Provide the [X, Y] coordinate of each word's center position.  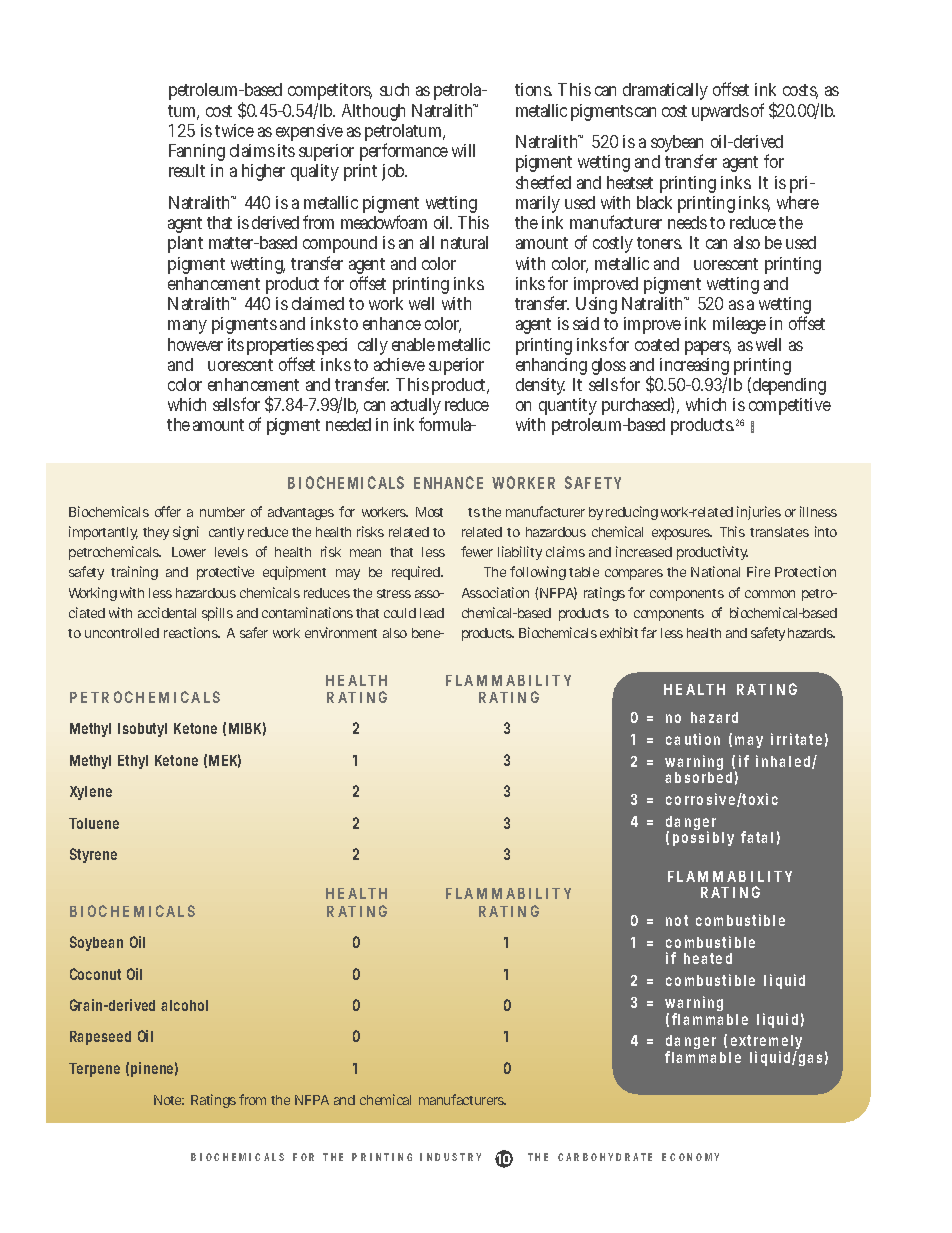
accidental [167, 612]
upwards [720, 112]
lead [432, 613]
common [770, 594]
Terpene [94, 1070]
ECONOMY [690, 1157]
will [463, 150]
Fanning [197, 154]
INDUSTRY [450, 1157]
